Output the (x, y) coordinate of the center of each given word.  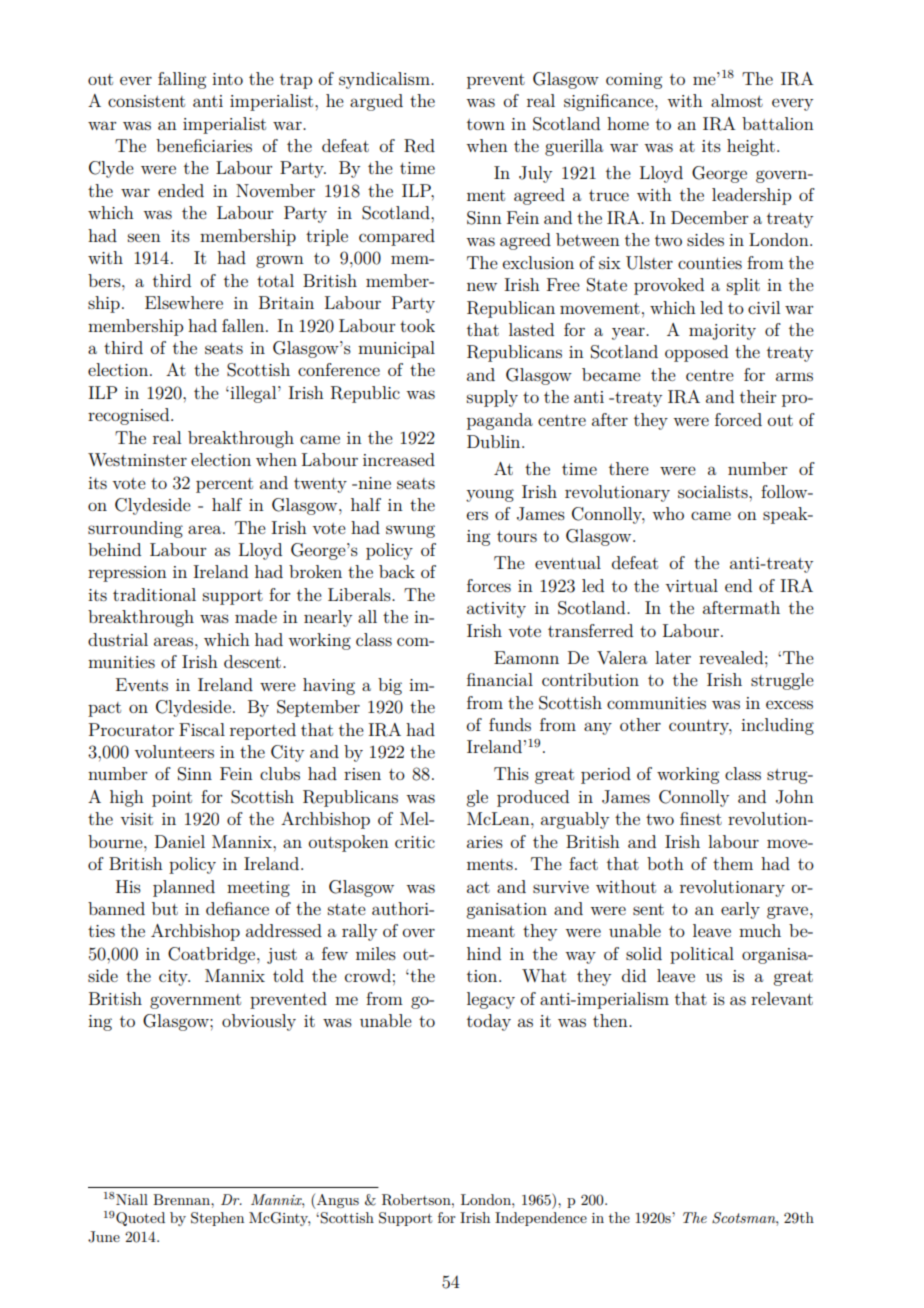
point (172, 799)
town (486, 124)
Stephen (217, 1219)
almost (737, 100)
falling (182, 80)
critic (415, 842)
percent (224, 485)
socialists (714, 491)
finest (701, 818)
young (490, 495)
